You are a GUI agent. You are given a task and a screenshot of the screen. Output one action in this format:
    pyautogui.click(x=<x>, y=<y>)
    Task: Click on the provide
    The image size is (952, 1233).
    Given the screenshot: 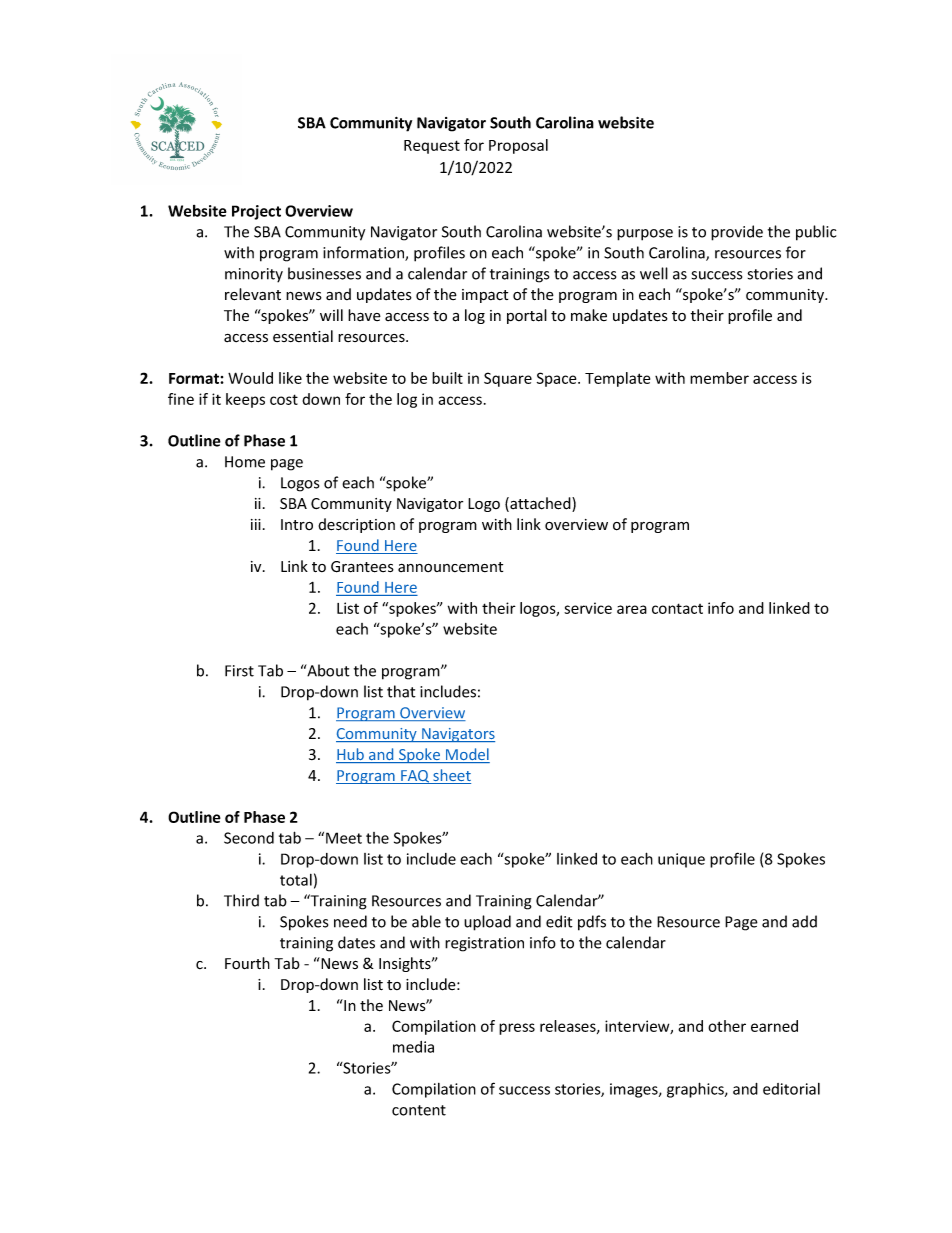 What is the action you would take?
    pyautogui.click(x=737, y=233)
